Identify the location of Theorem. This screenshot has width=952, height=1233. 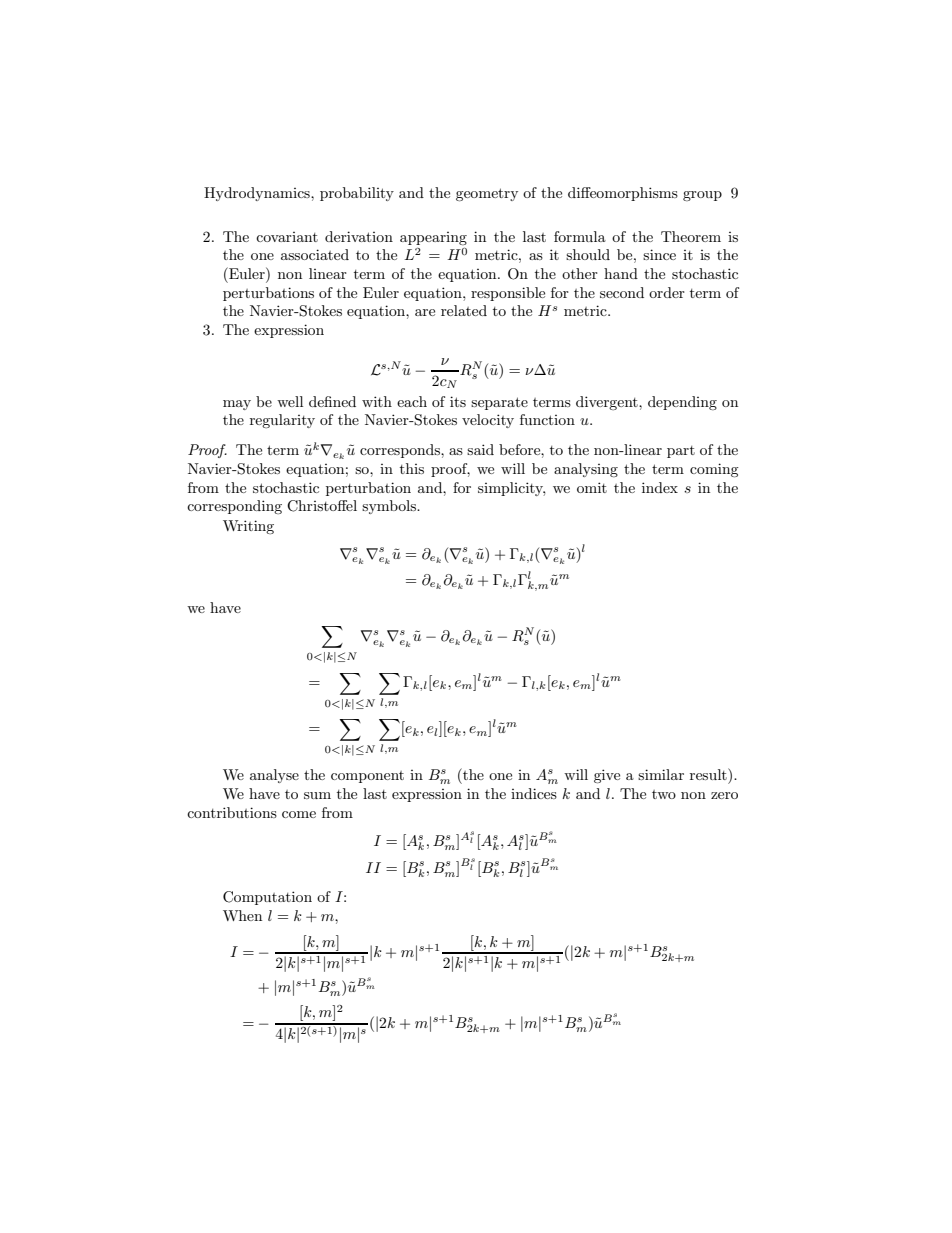
(691, 236).
